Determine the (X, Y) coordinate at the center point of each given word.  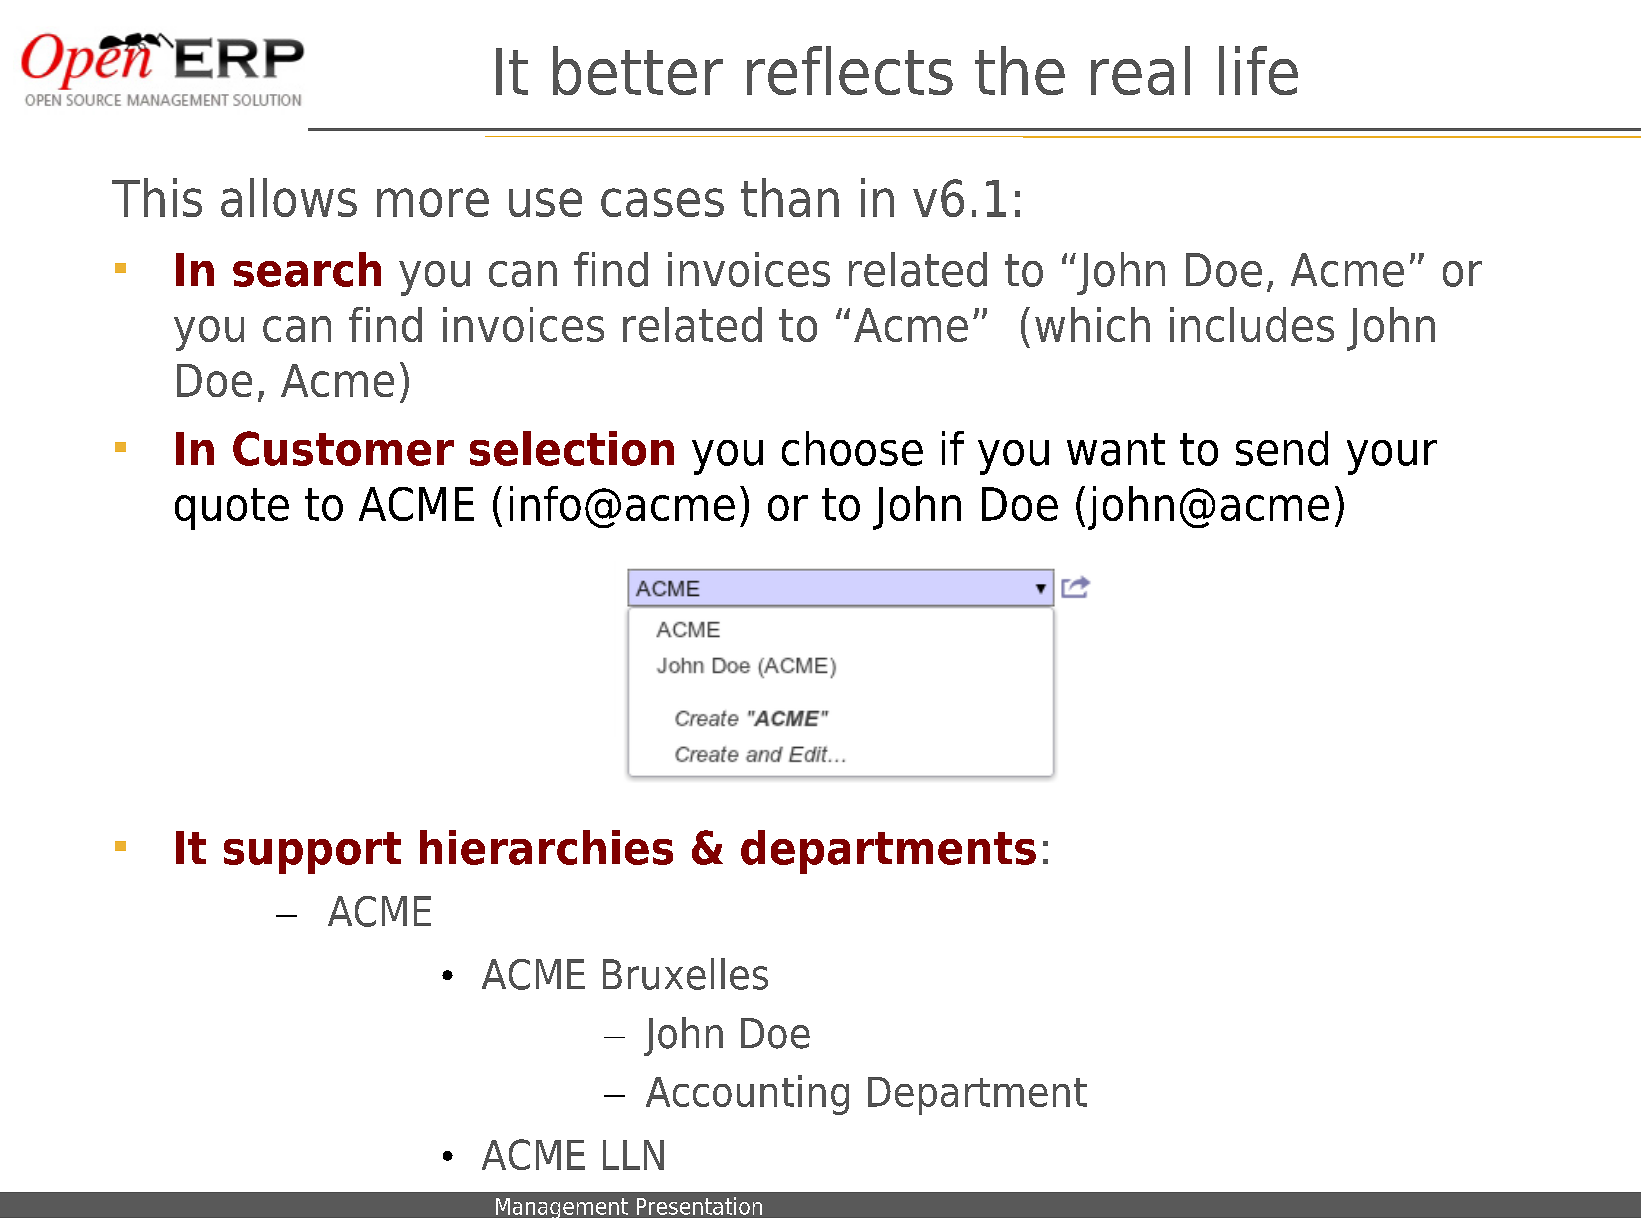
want (1116, 449)
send (1282, 448)
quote (232, 509)
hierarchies (546, 847)
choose (852, 448)
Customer (343, 448)
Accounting (747, 1095)
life (1258, 70)
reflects (850, 70)
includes (1252, 324)
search (307, 269)
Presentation (699, 1206)
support (312, 853)
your (1392, 457)
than (790, 197)
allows (289, 197)
